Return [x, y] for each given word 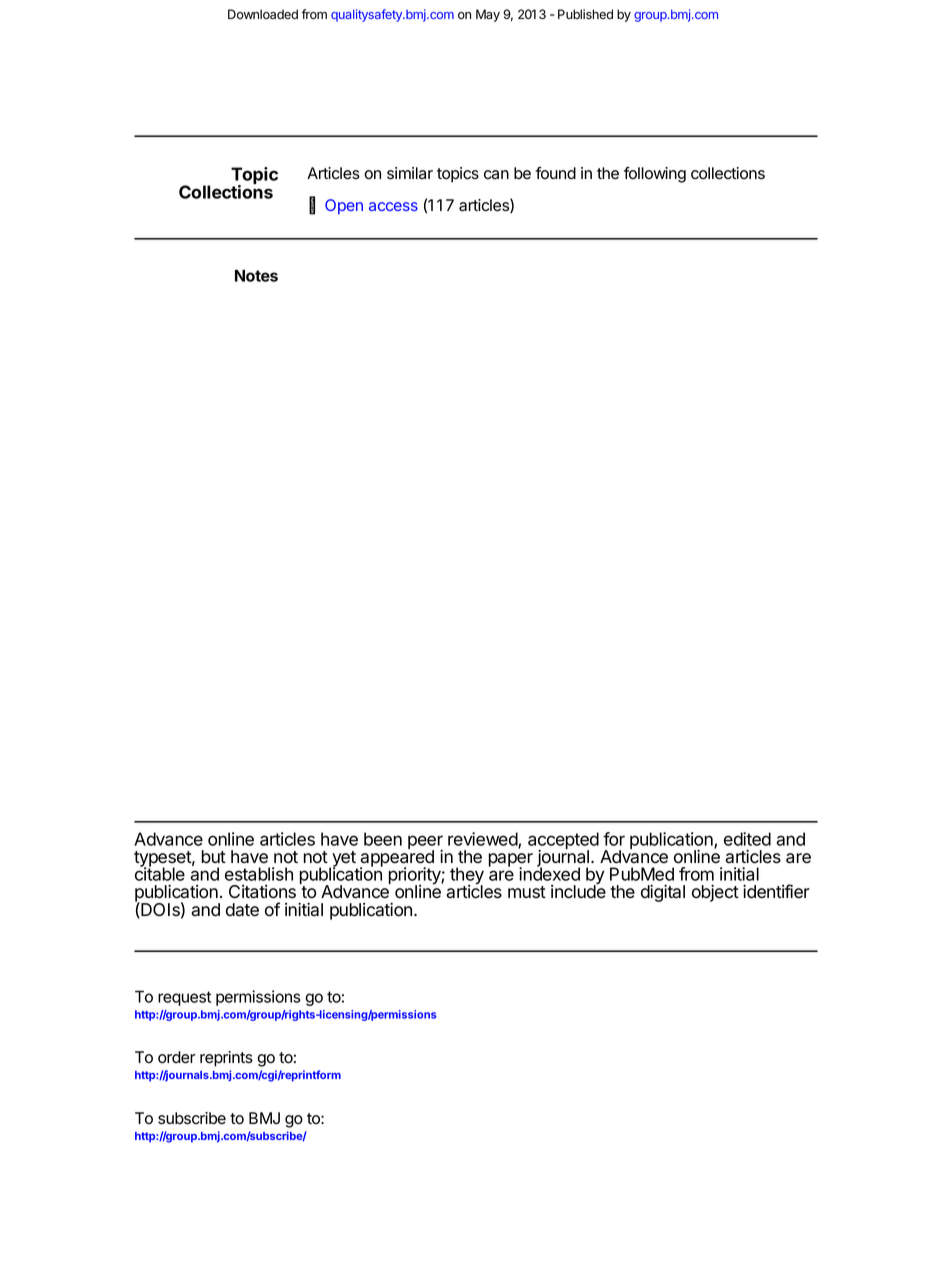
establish [259, 874]
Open [344, 206]
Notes [256, 275]
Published [585, 14]
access [393, 206]
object [715, 893]
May [488, 15]
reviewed [483, 840]
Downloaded [263, 14]
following [655, 174]
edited [747, 839]
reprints [226, 1059]
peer [425, 843]
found [555, 173]
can [496, 175]
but [214, 857]
